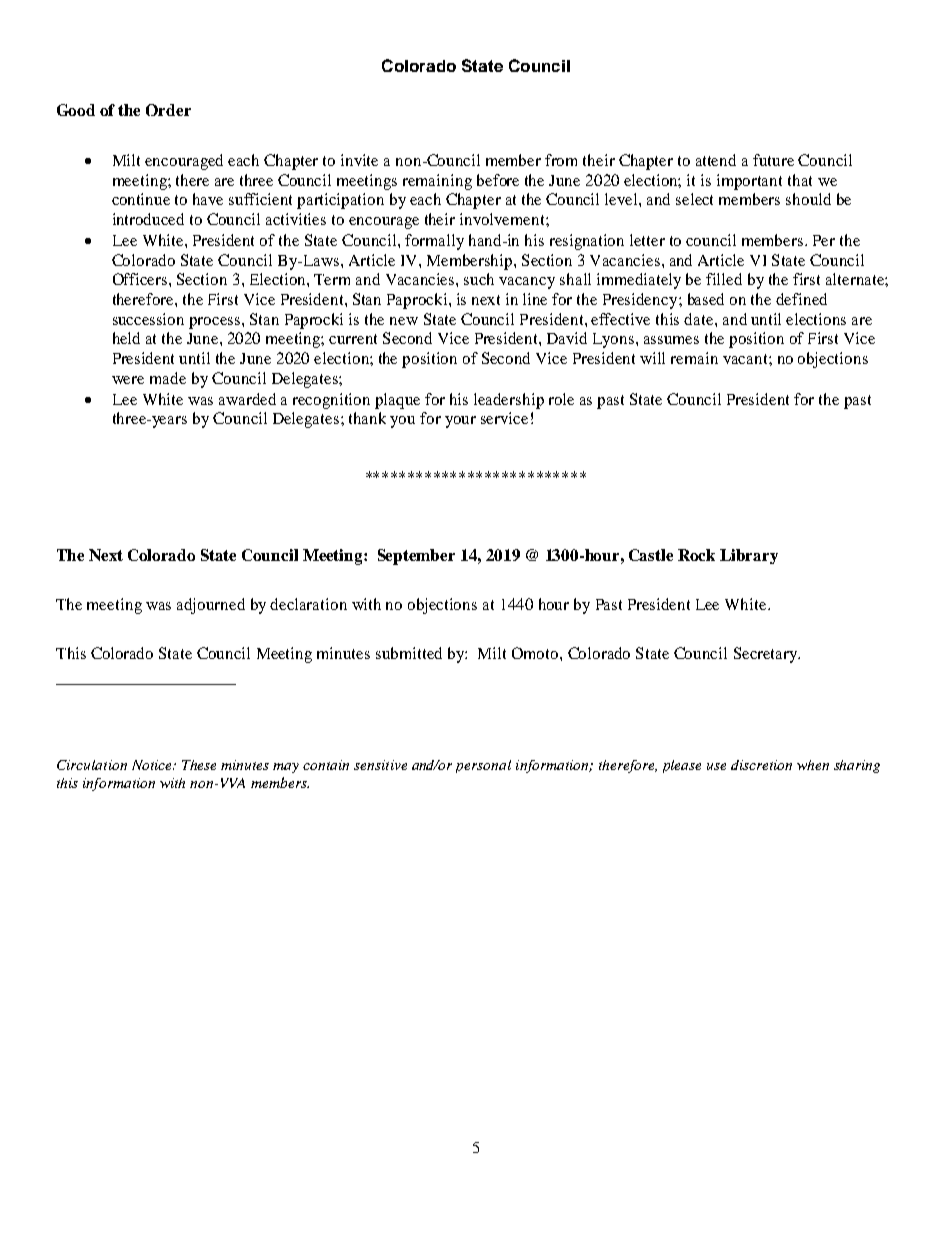  Describe the element at coordinates (168, 110) in the screenshot. I see `Order` at that location.
